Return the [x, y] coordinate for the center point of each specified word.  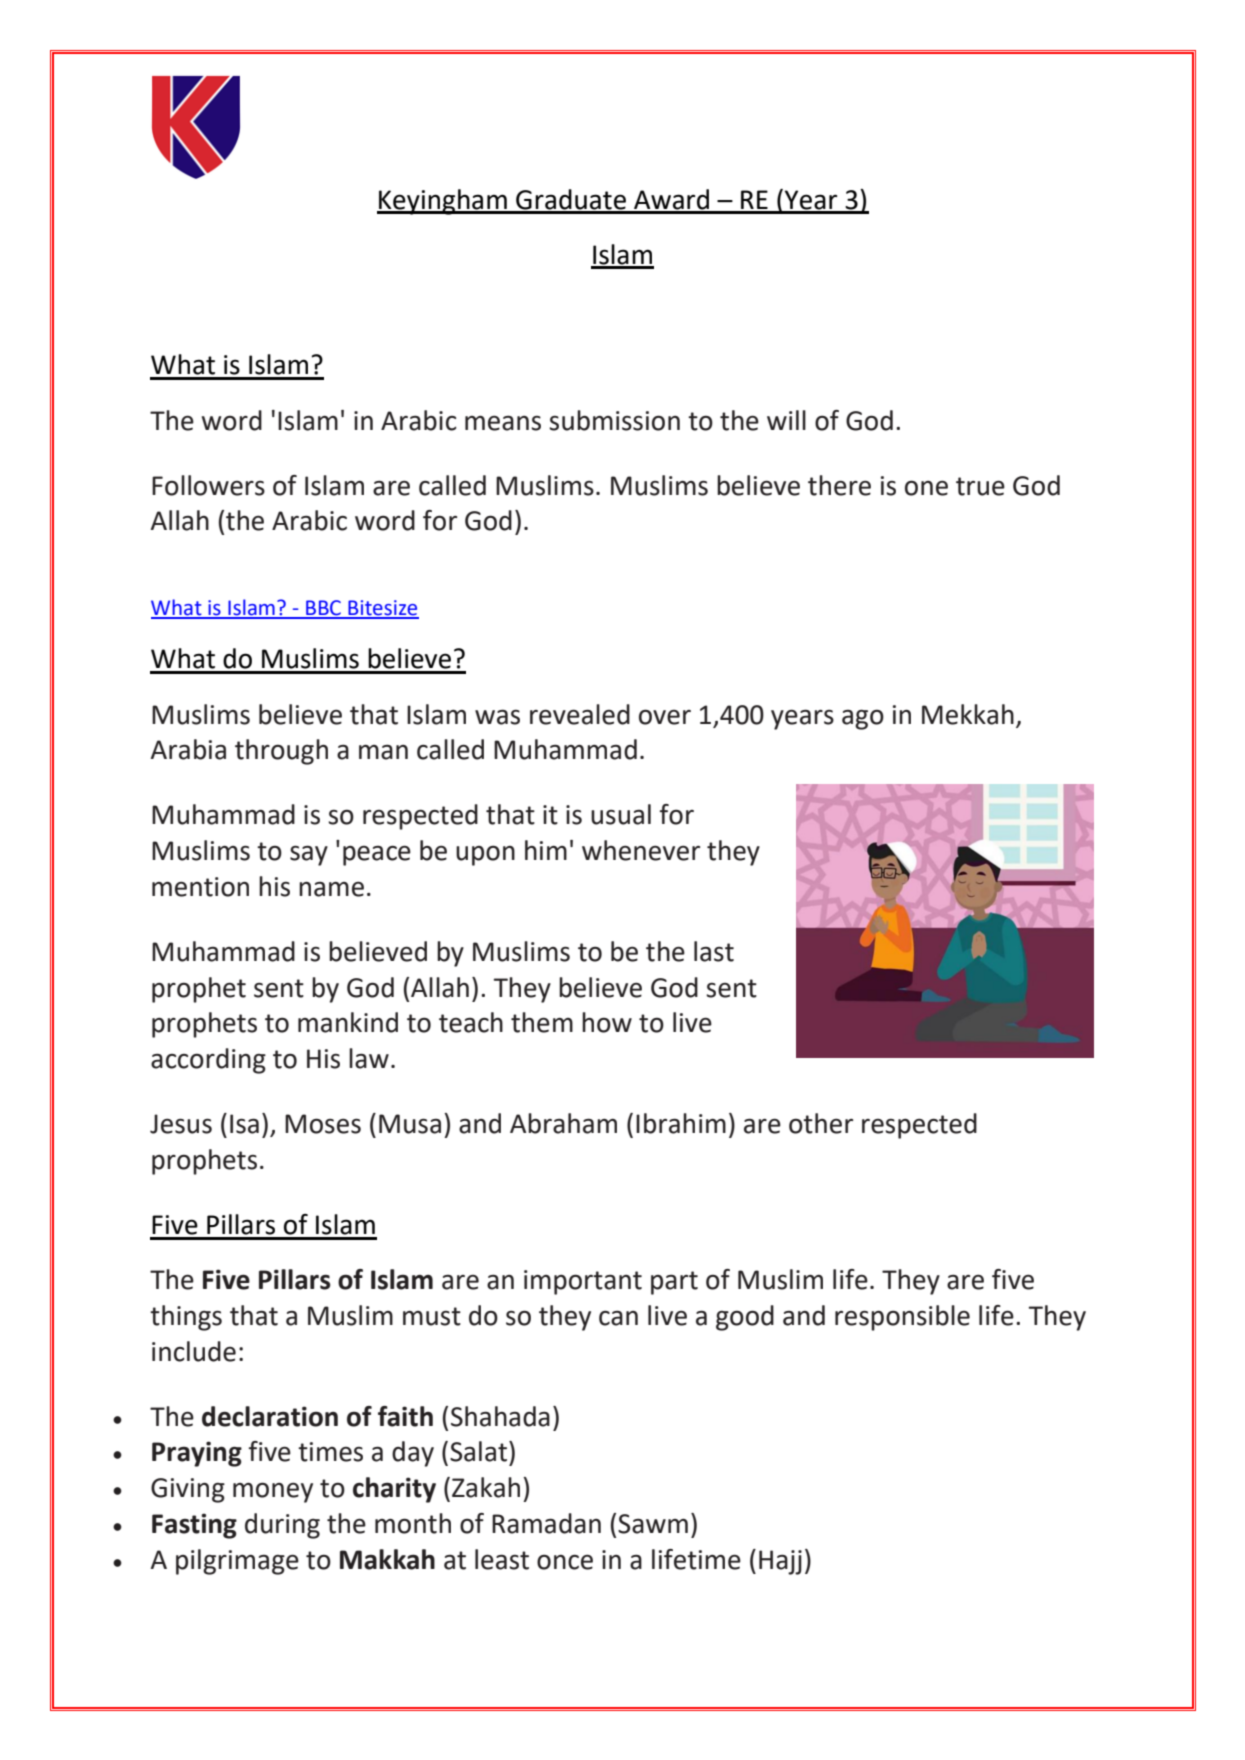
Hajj [780, 1562]
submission [614, 420]
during [282, 1526]
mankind [348, 1022]
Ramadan [546, 1523]
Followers [208, 485]
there [839, 485]
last [714, 951]
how [607, 1022]
